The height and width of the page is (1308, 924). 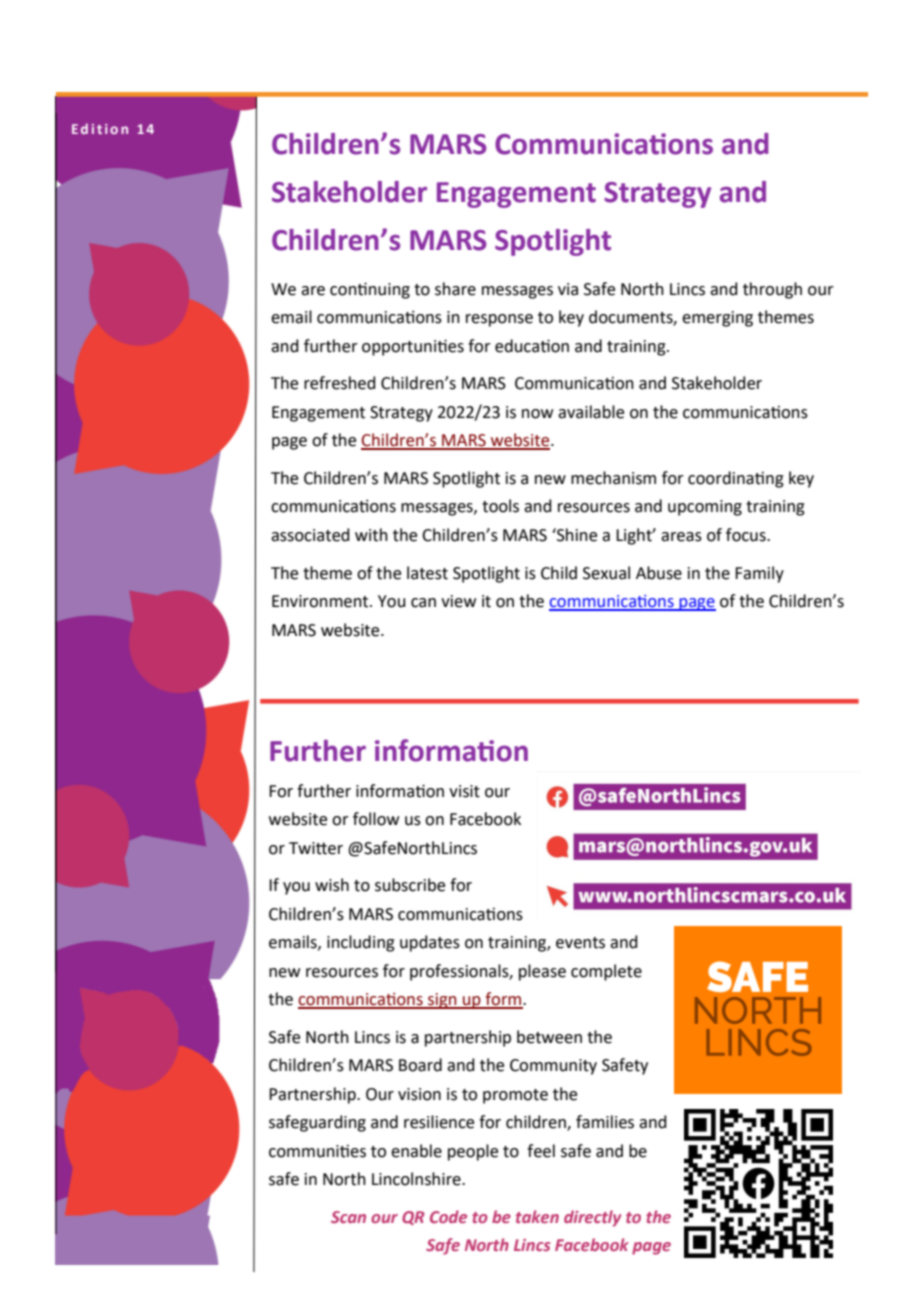 What do you see at coordinates (576, 535) in the page?
I see `Shine` at bounding box center [576, 535].
